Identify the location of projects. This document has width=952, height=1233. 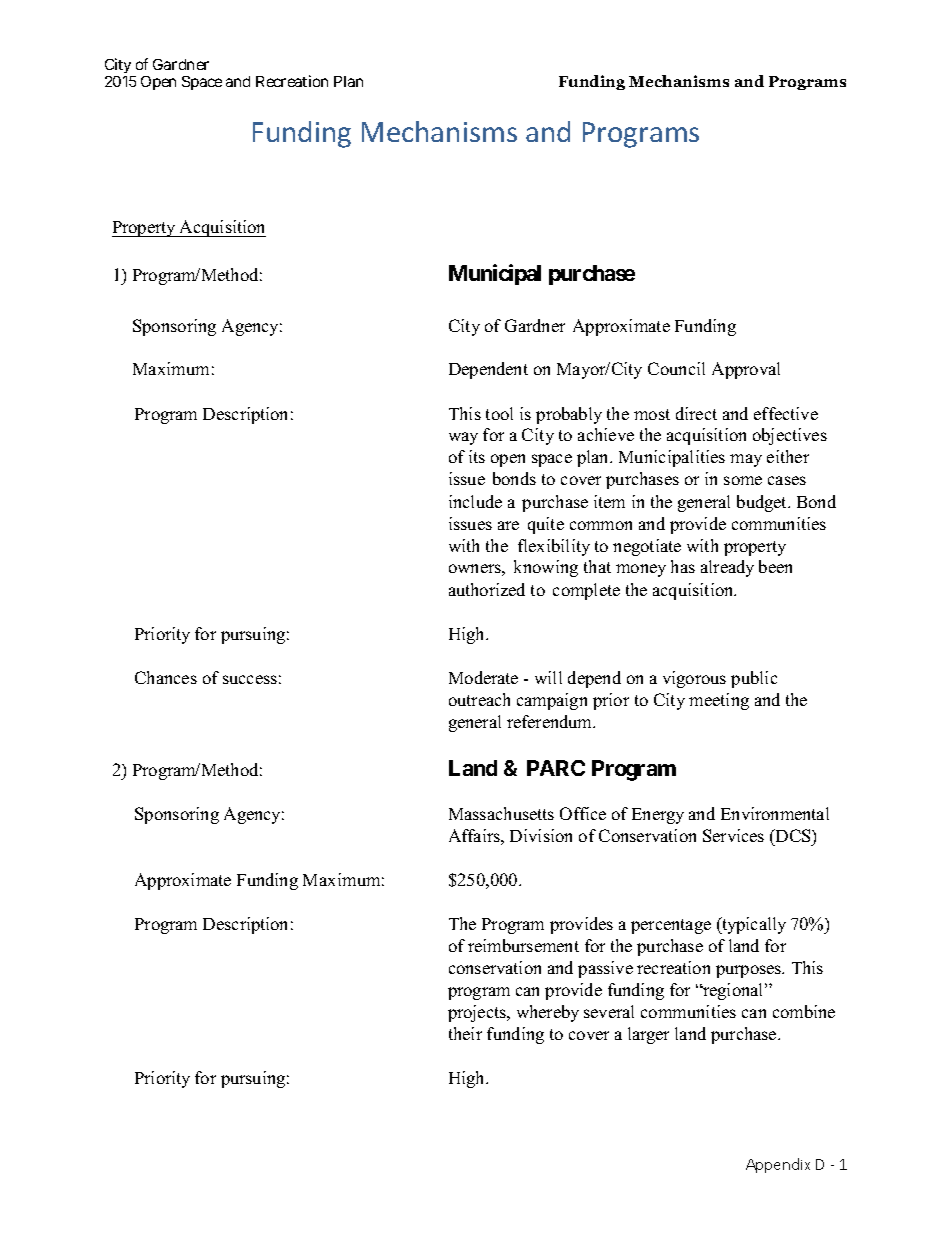
(478, 1013).
